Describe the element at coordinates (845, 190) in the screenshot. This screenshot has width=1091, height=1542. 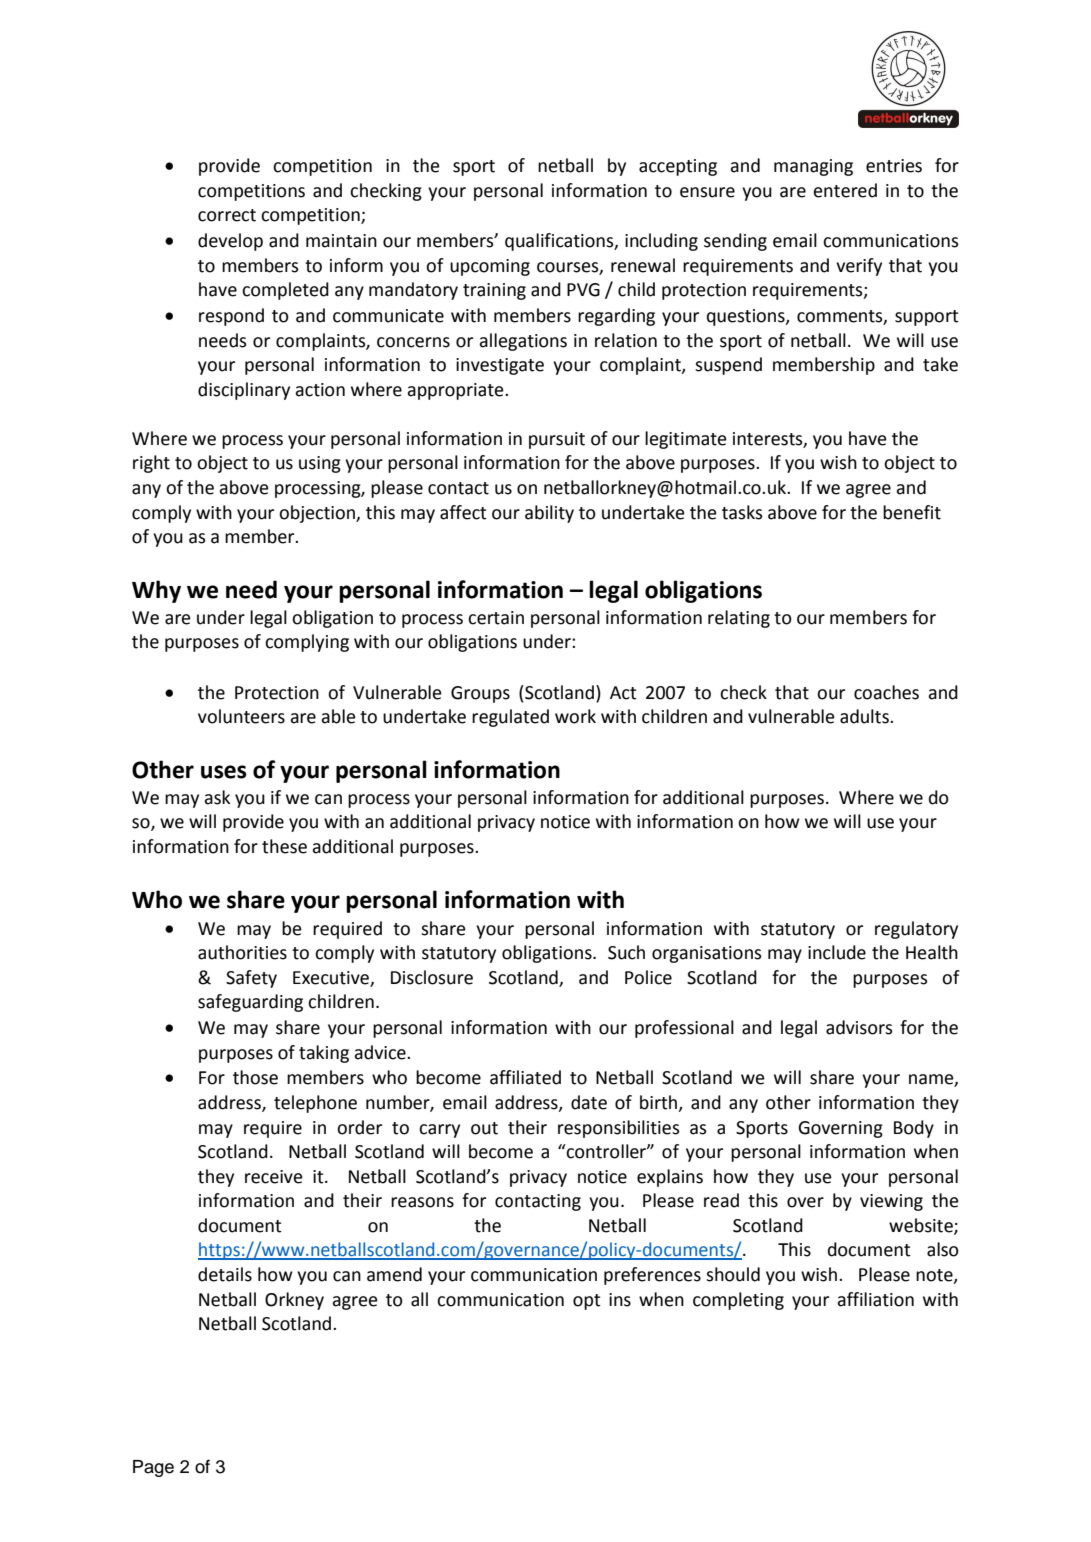
I see `entered` at that location.
